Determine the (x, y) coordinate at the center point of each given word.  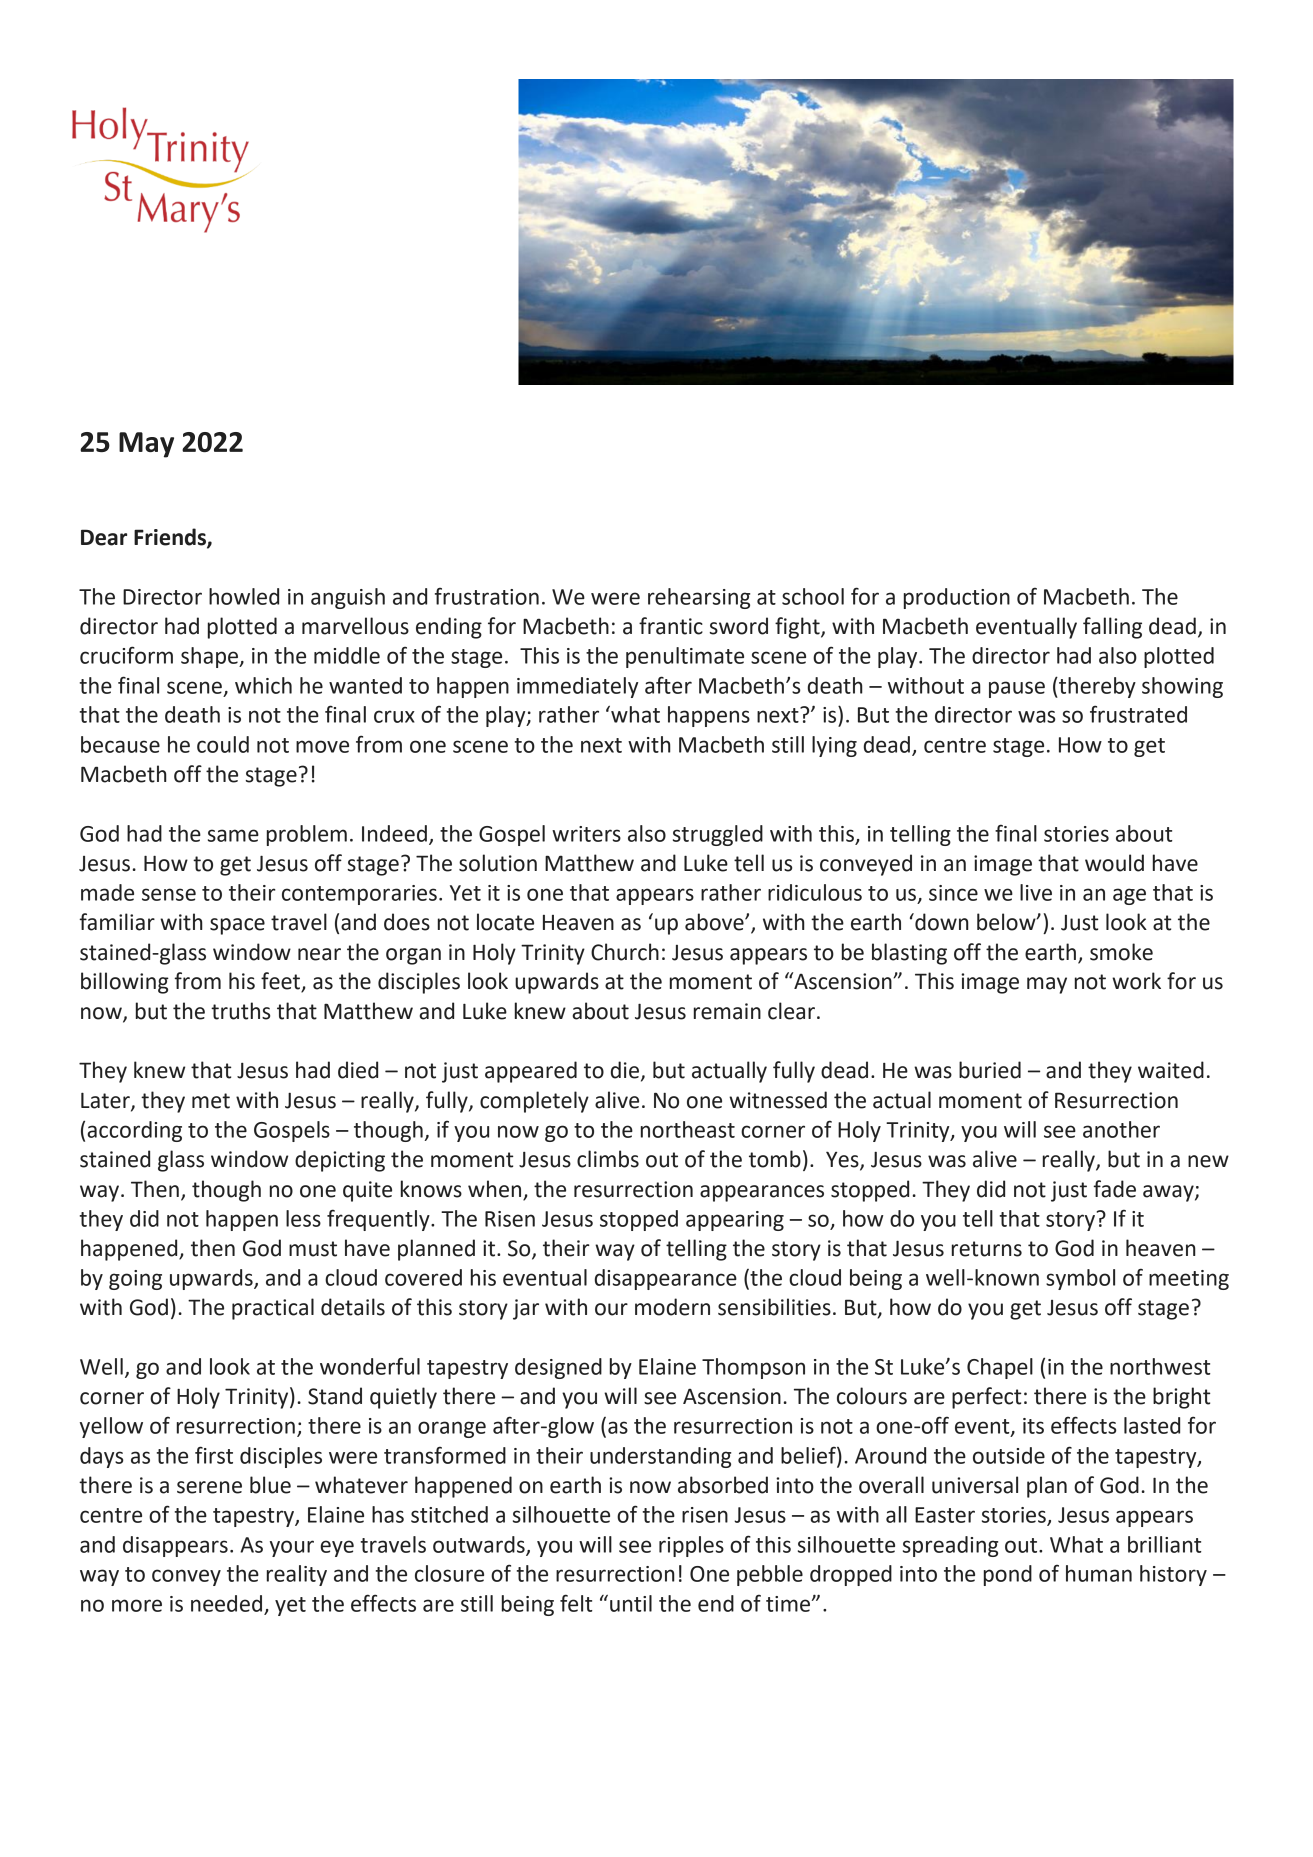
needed (226, 1603)
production (957, 598)
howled (244, 596)
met (211, 1101)
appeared (531, 1072)
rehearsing (699, 598)
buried (990, 1070)
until (631, 1603)
